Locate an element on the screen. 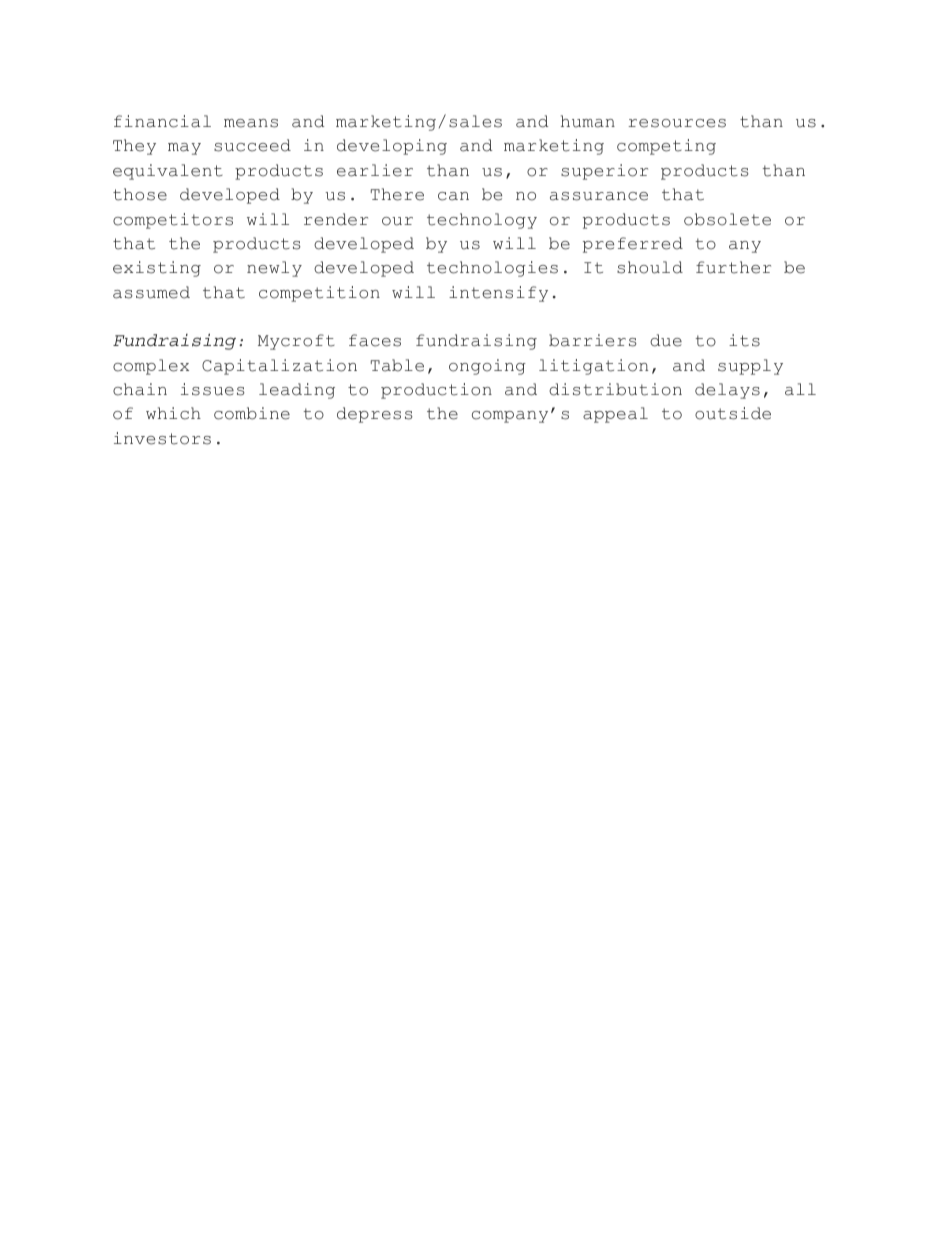 The width and height of the screenshot is (952, 1233). resources is located at coordinates (677, 123).
